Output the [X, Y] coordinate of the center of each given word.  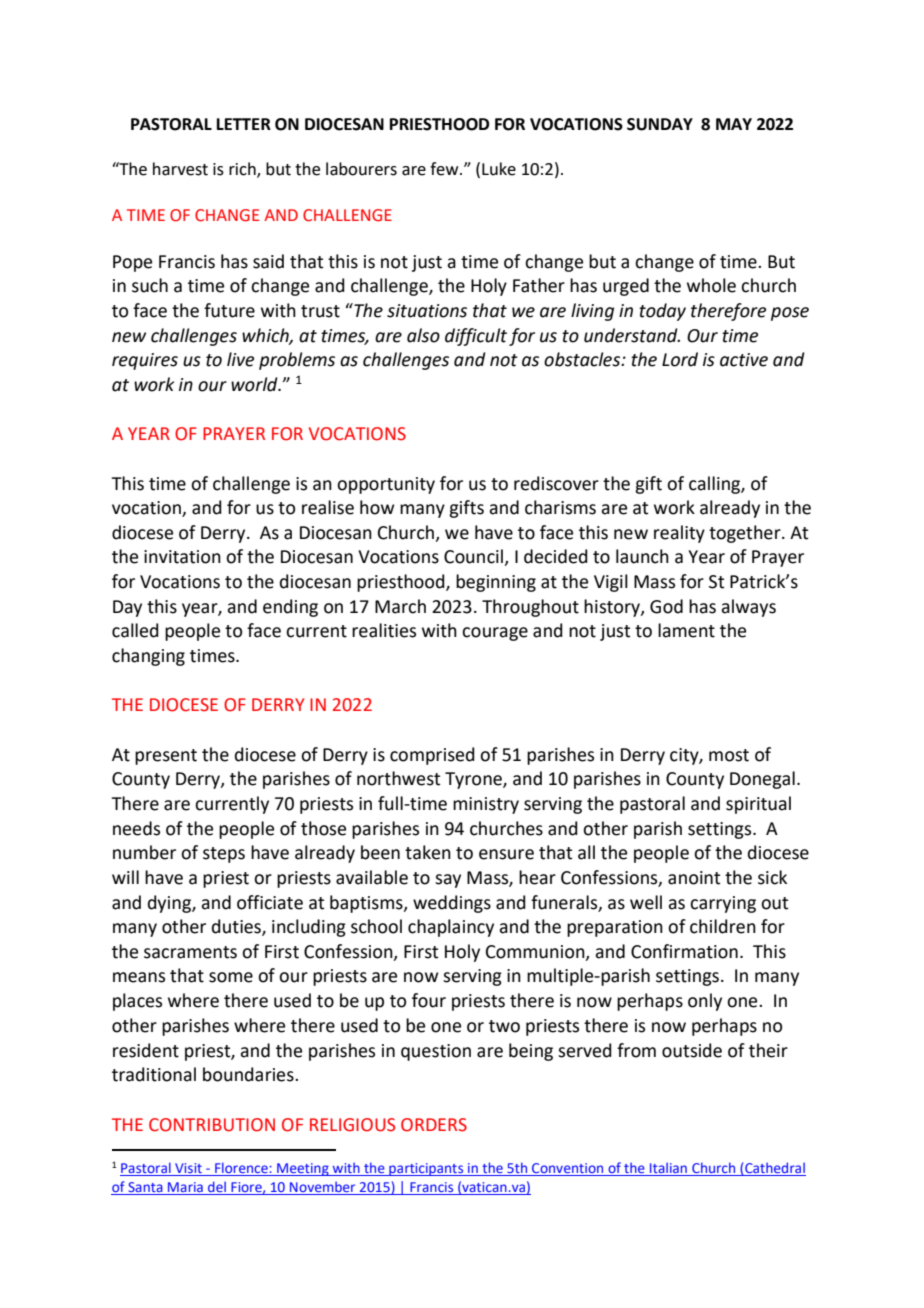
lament [686, 630]
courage [495, 634]
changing [148, 657]
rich [243, 170]
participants [426, 1169]
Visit [188, 1169]
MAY [734, 124]
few [445, 169]
